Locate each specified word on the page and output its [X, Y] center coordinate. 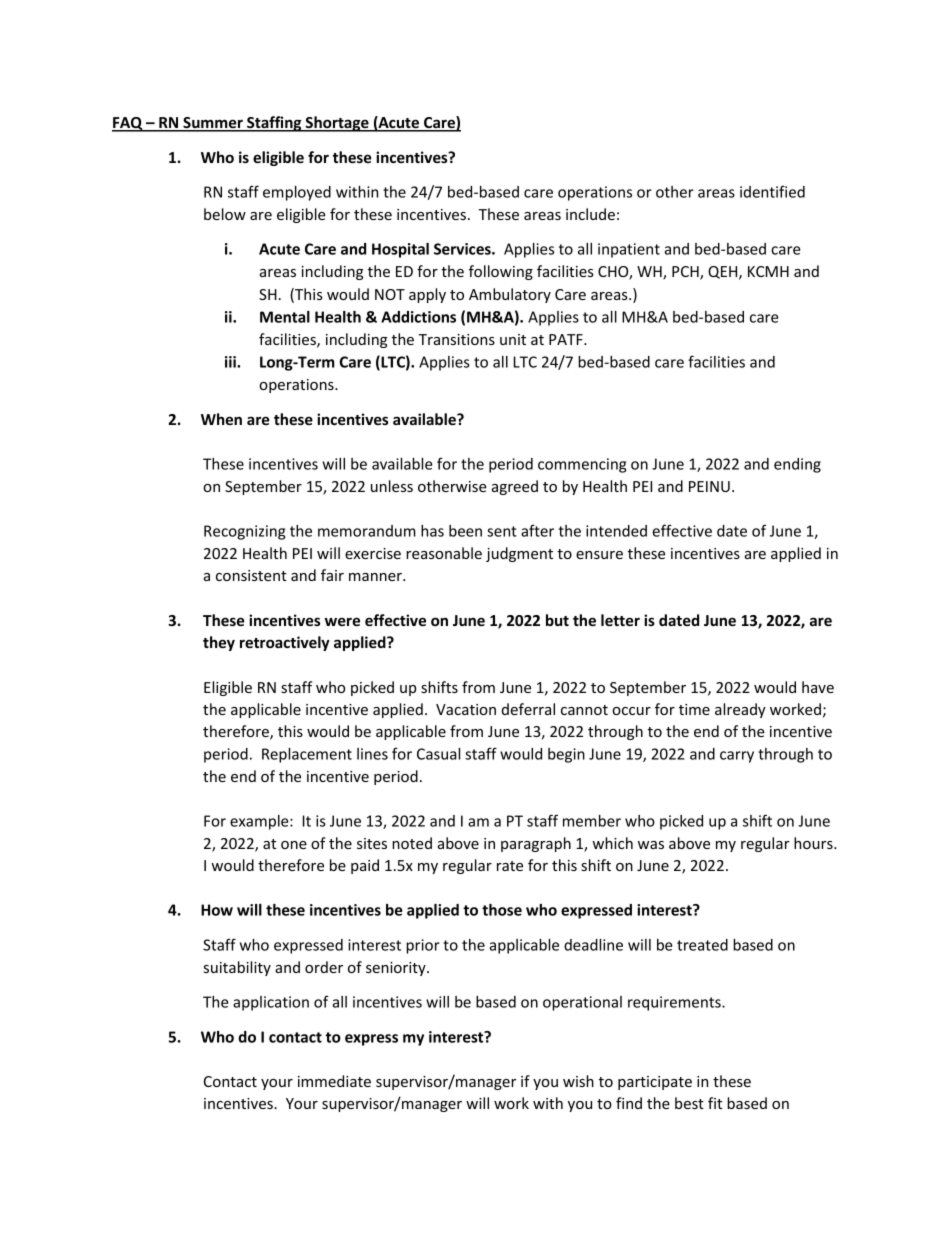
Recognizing [244, 532]
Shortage [337, 124]
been [465, 531]
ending [797, 465]
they [219, 643]
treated [702, 945]
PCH [686, 273]
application [271, 1003]
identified [772, 191]
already [740, 710]
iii [231, 362]
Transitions [457, 339]
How [217, 910]
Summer [213, 124]
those [502, 910]
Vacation [466, 709]
